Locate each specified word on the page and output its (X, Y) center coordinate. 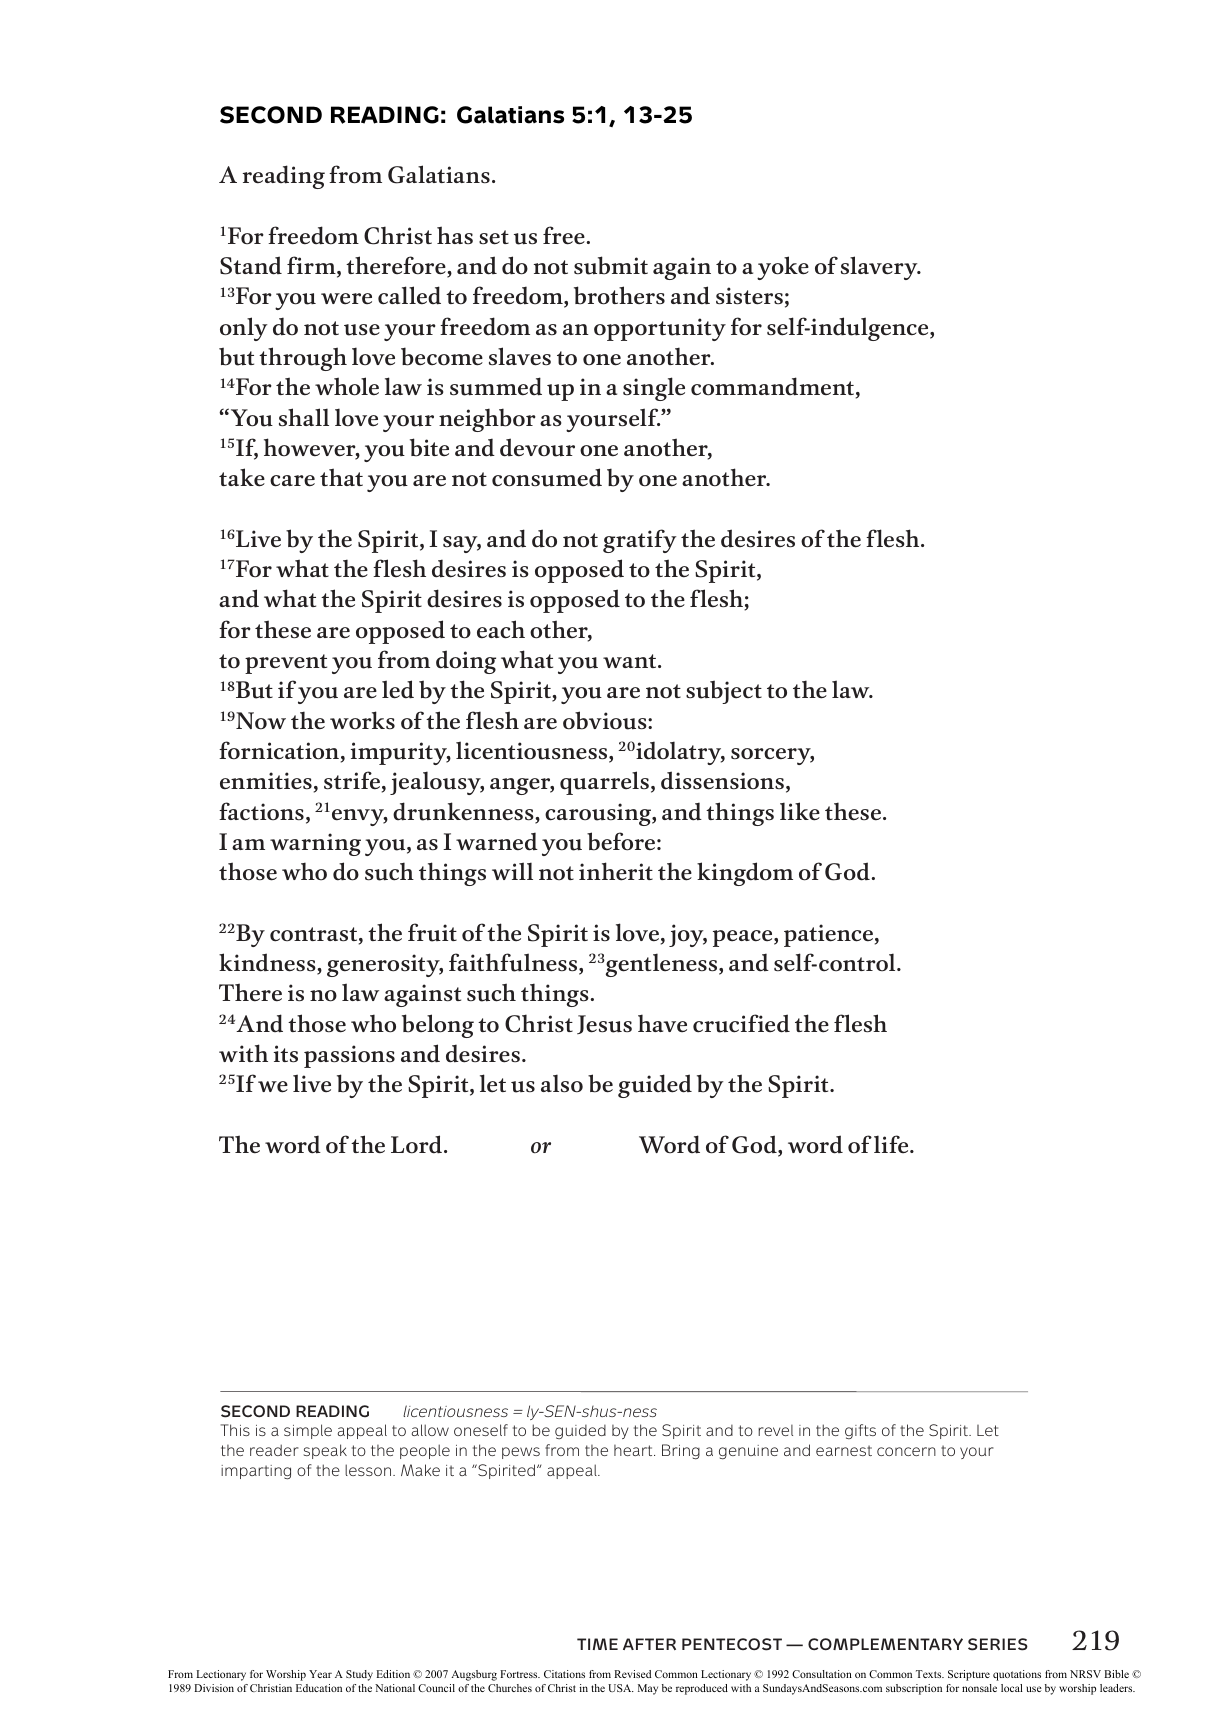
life (892, 1144)
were (346, 298)
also (562, 1083)
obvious (606, 720)
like (800, 811)
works (362, 720)
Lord (418, 1144)
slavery (880, 268)
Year (320, 1674)
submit (611, 265)
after (649, 1644)
